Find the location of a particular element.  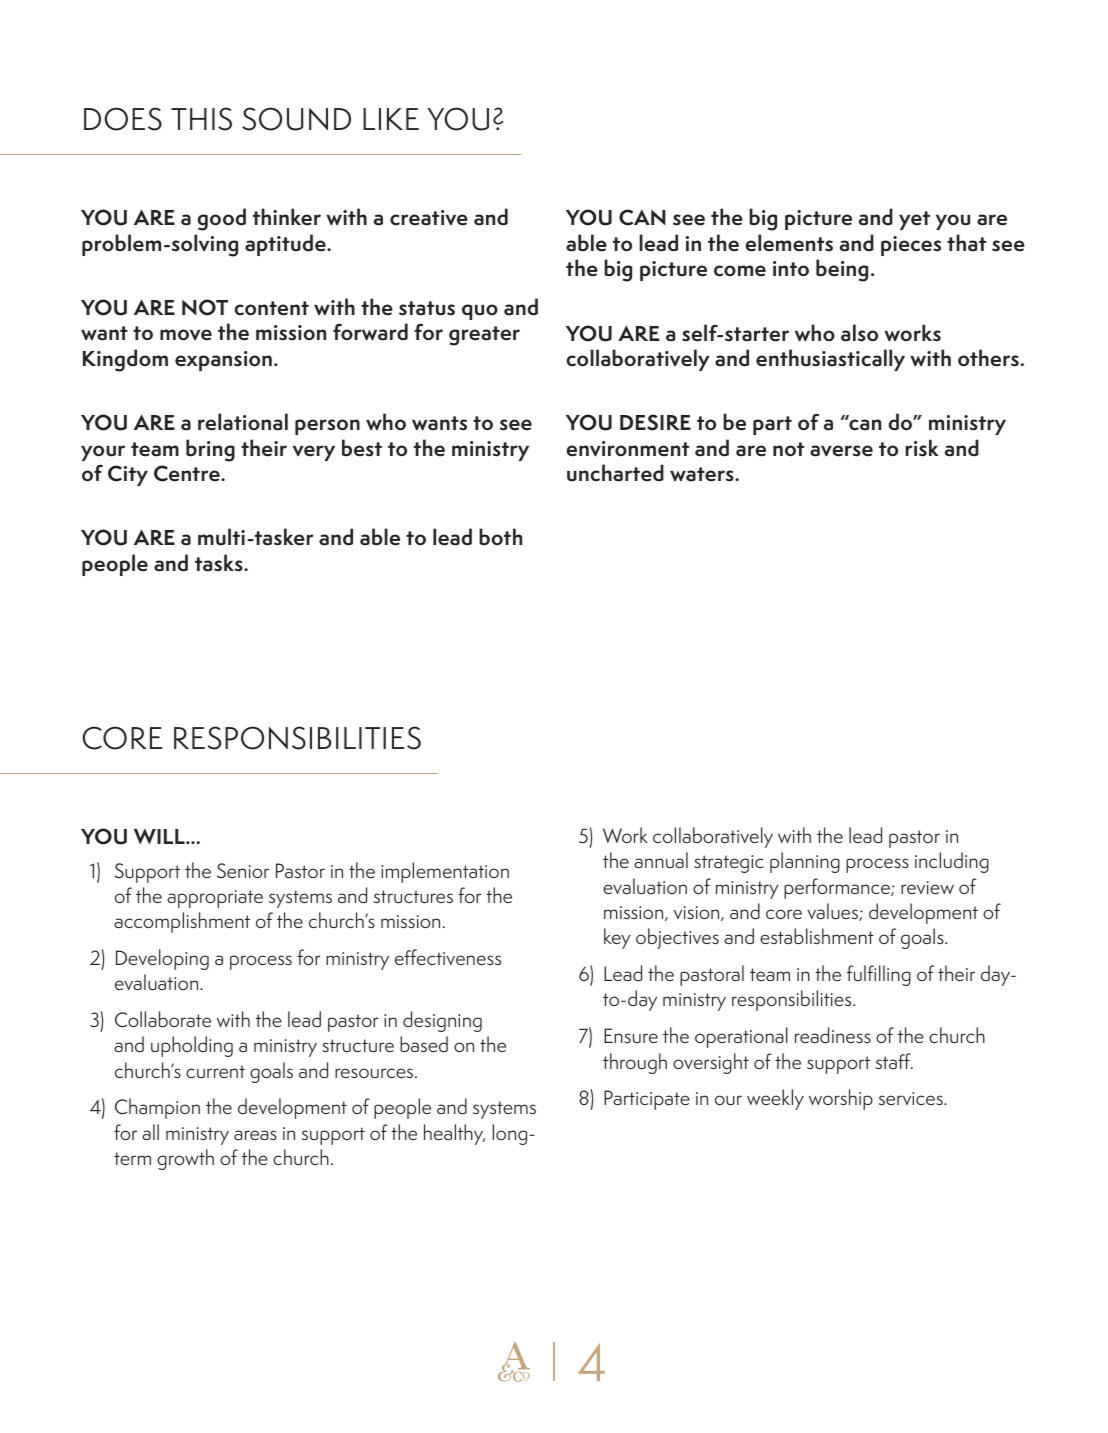

yet is located at coordinates (914, 220).
